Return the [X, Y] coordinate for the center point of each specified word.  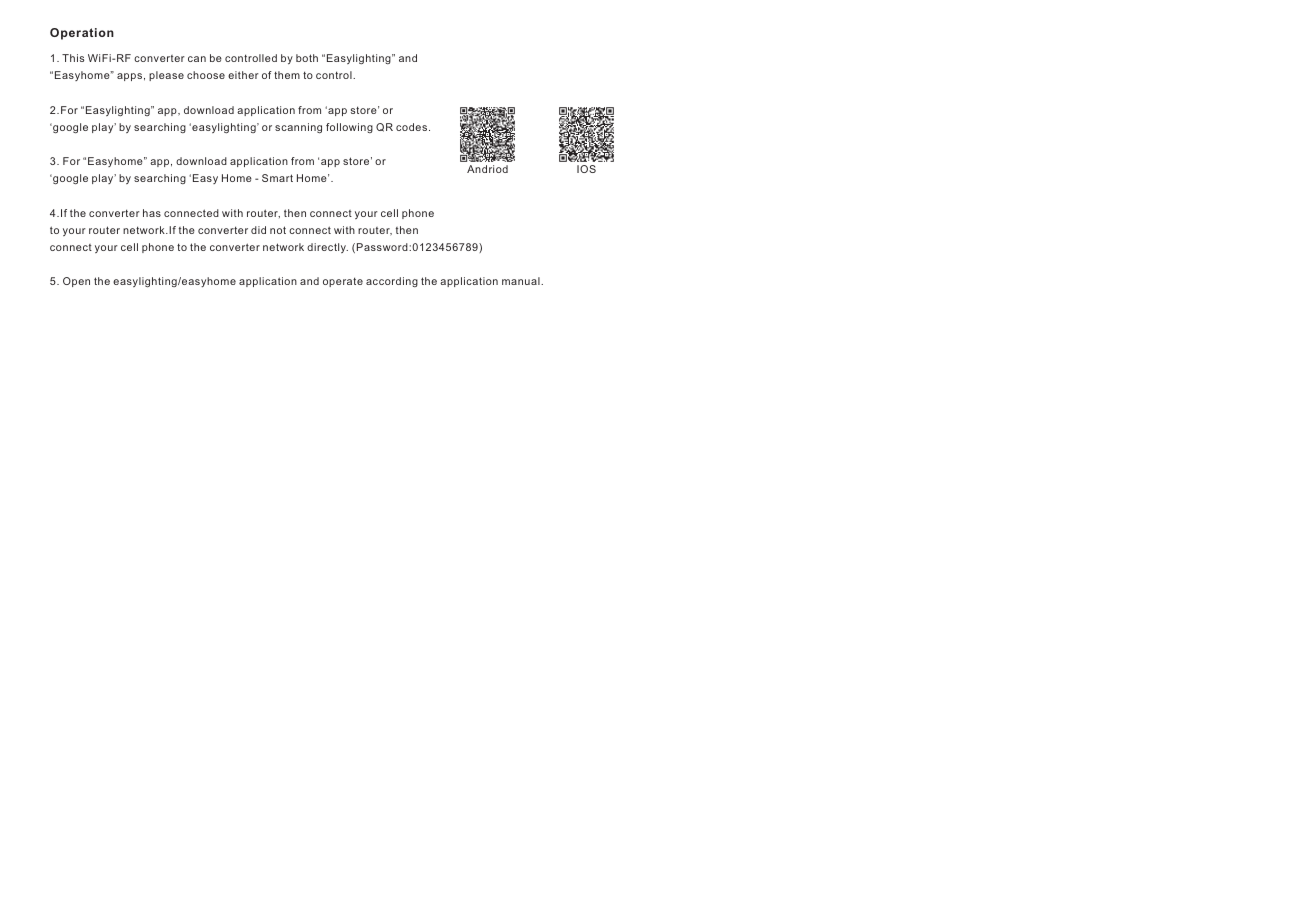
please [166, 76]
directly [327, 248]
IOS [586, 169]
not [278, 230]
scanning [298, 128]
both [307, 58]
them [287, 75]
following [349, 128]
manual [522, 281]
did [258, 230]
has [152, 213]
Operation [82, 34]
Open [76, 282]
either [243, 75]
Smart [277, 178]
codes [413, 127]
